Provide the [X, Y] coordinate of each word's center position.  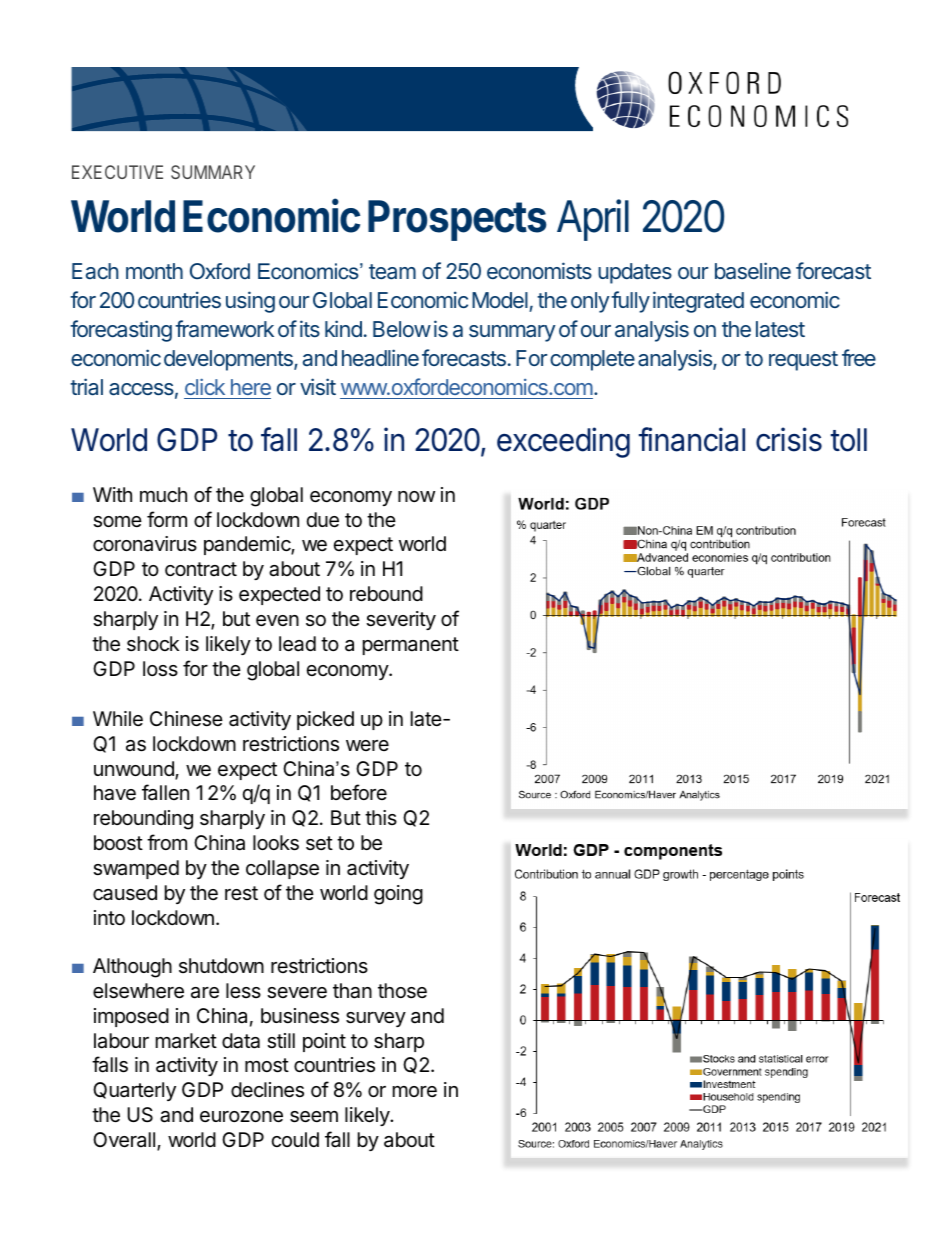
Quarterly [134, 1091]
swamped [136, 869]
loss [160, 669]
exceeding [563, 442]
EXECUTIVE [117, 172]
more [415, 1091]
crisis [789, 439]
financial [692, 439]
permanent [411, 646]
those [402, 991]
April [593, 220]
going [398, 895]
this [381, 817]
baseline [753, 270]
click [205, 386]
